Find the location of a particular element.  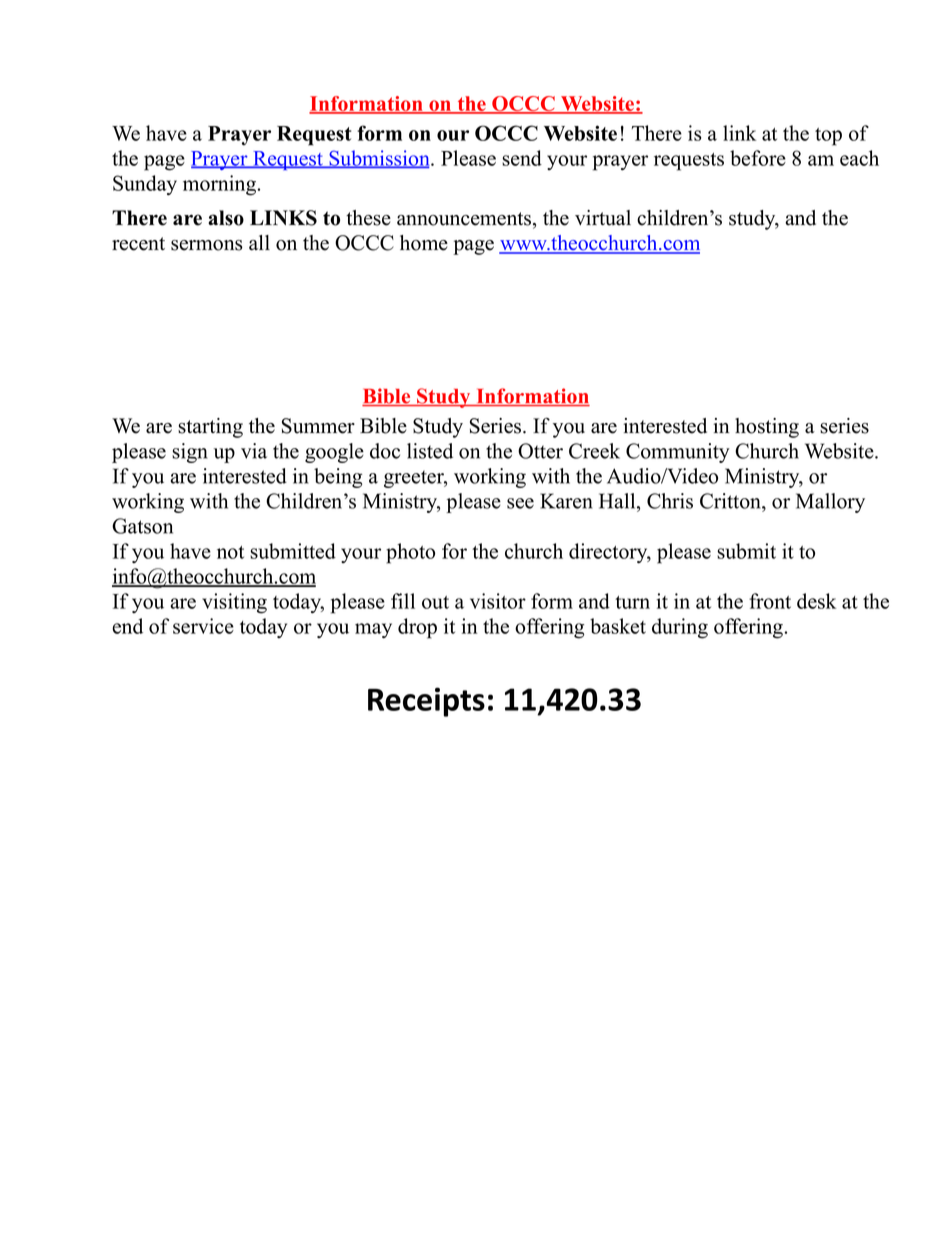

service is located at coordinates (203, 626).
